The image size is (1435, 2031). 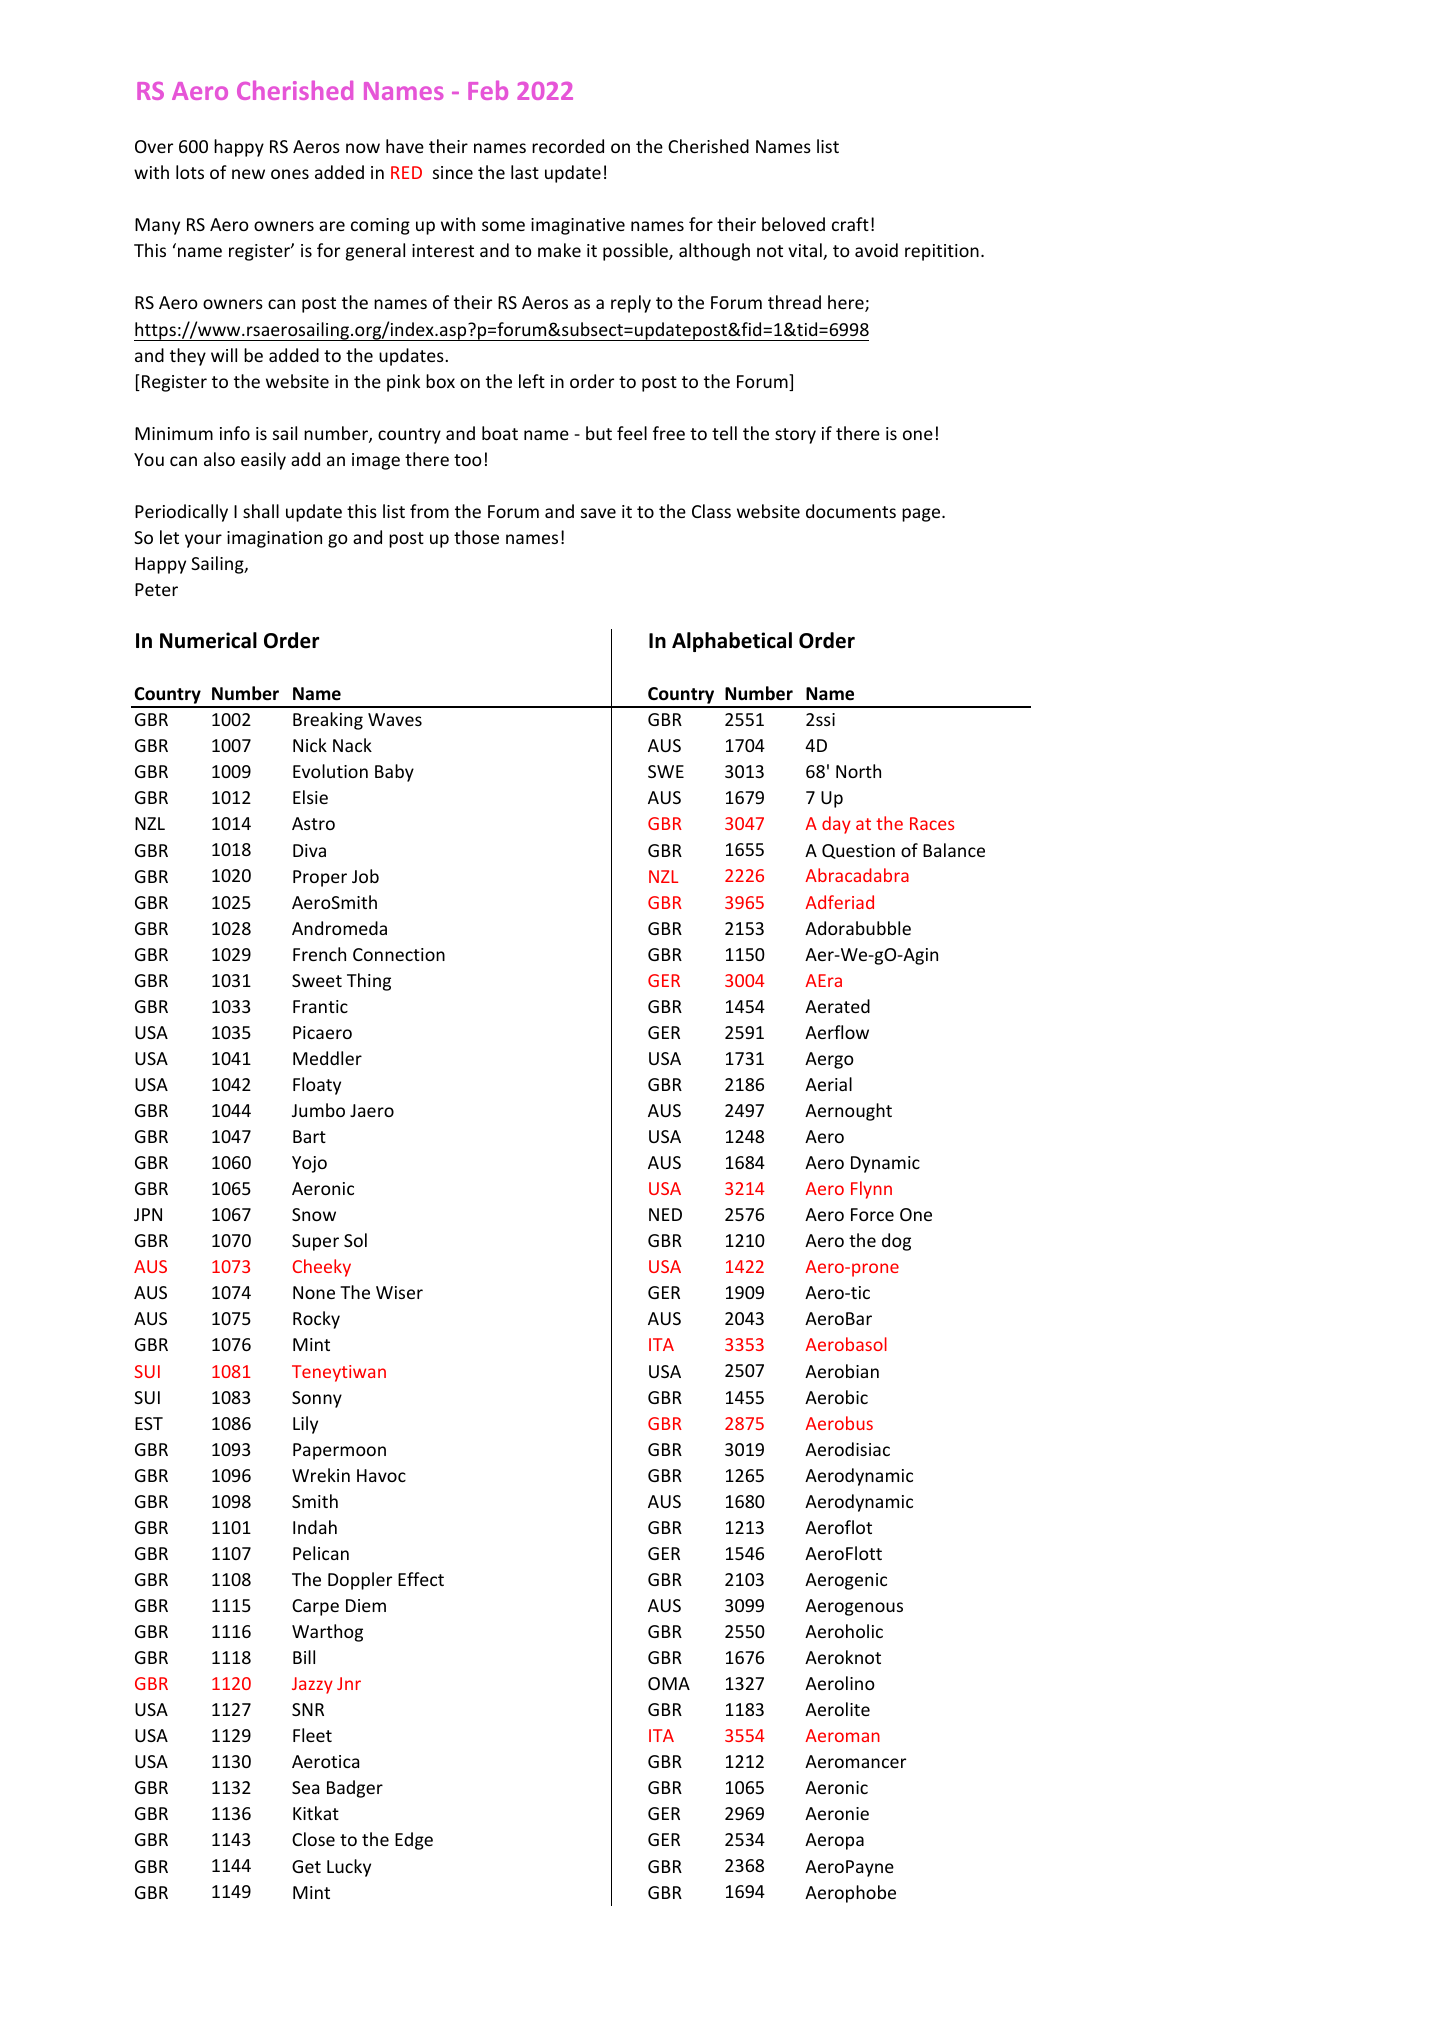 I want to click on recorded, so click(x=568, y=146).
